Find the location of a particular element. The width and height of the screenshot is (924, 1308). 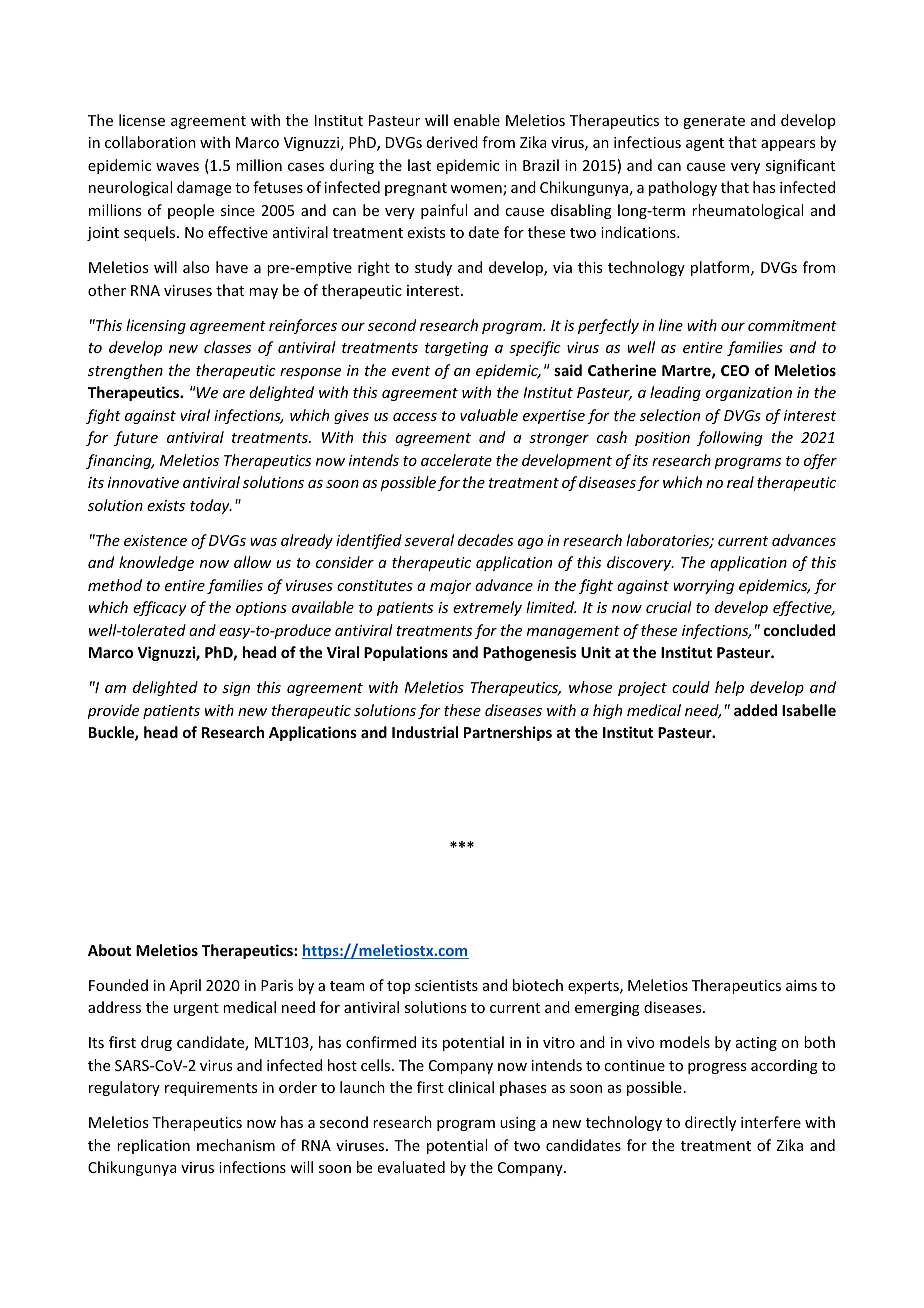

waves is located at coordinates (177, 167).
